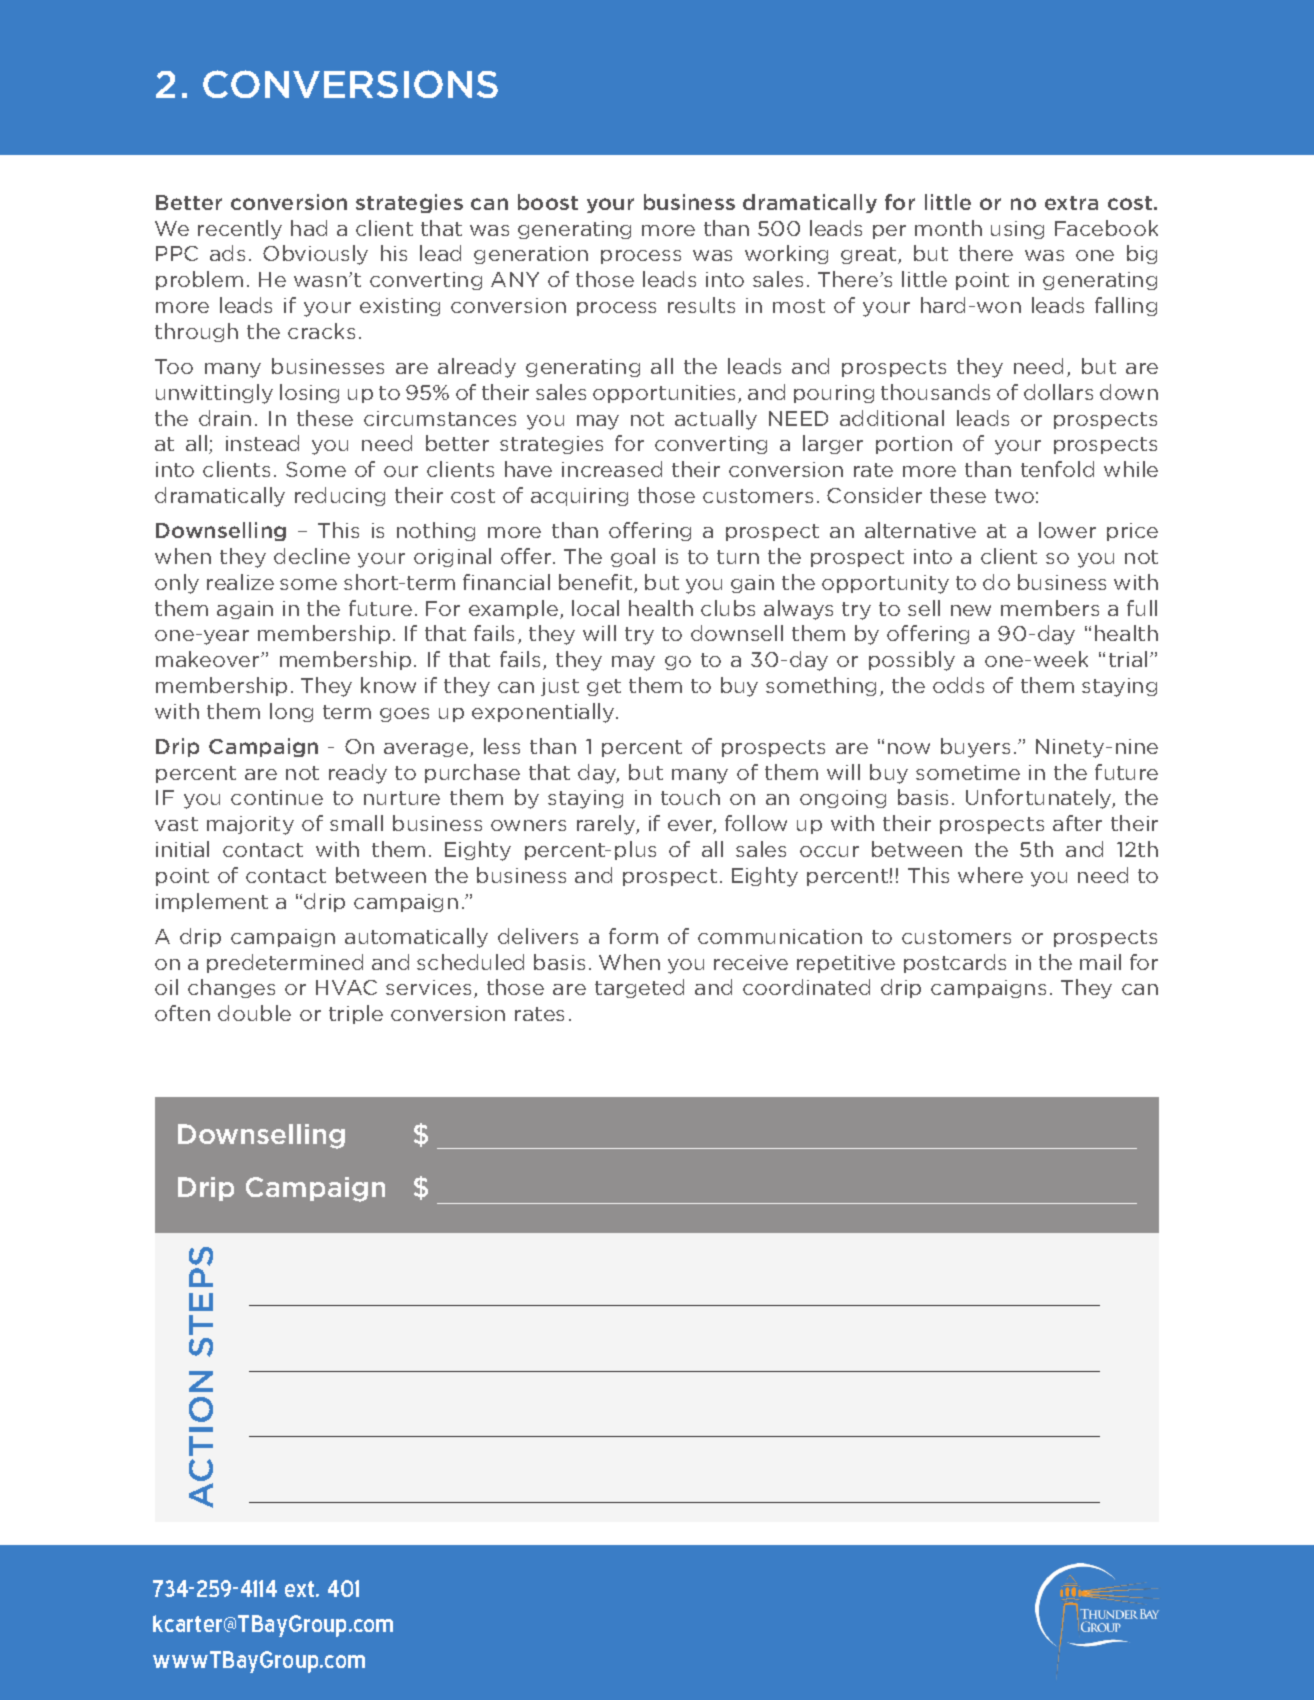 The width and height of the page is (1314, 1700). What do you see at coordinates (971, 610) in the page?
I see `new` at bounding box center [971, 610].
